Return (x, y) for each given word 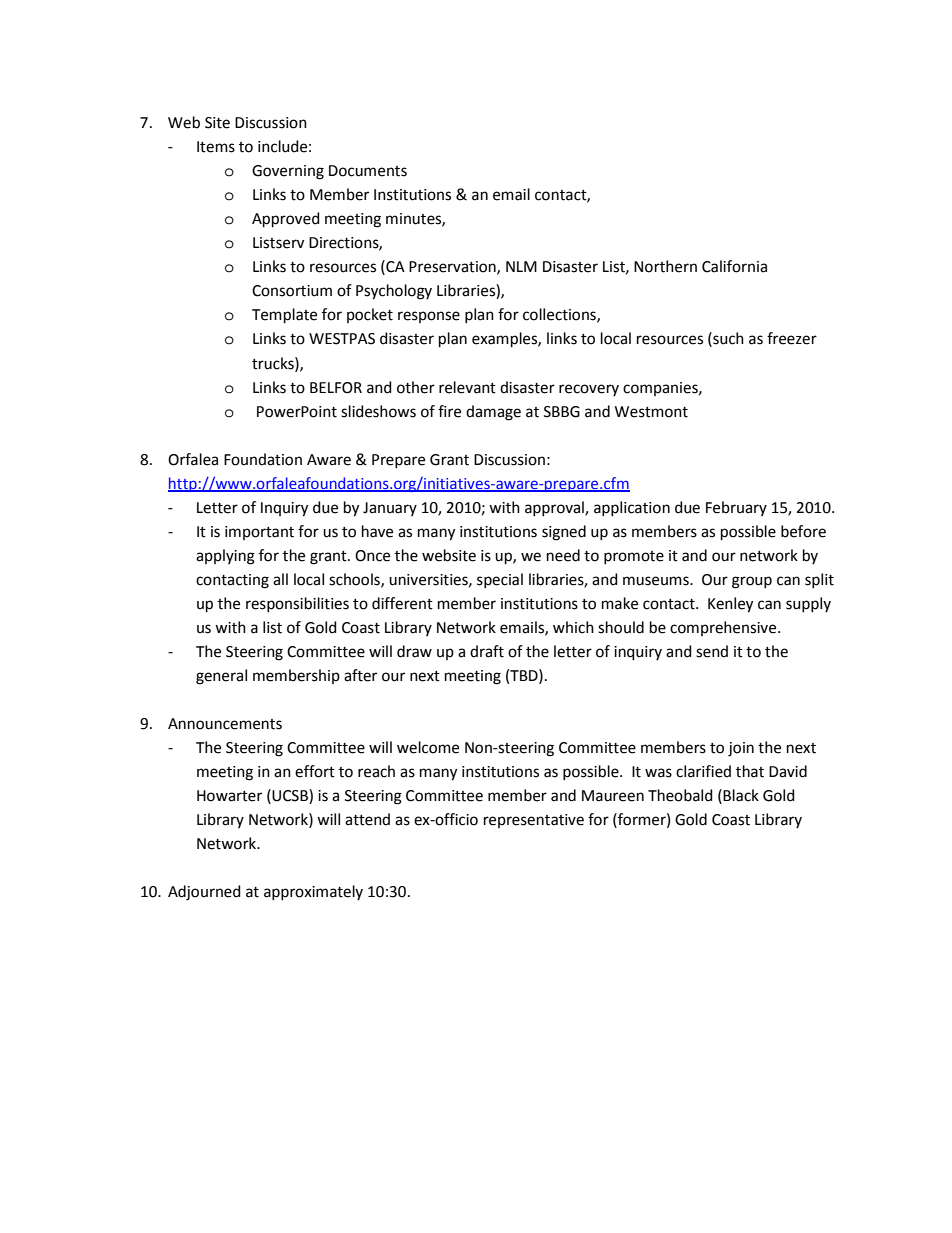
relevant (467, 387)
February (736, 508)
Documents (368, 171)
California (734, 266)
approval (555, 508)
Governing (288, 172)
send (712, 651)
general (221, 677)
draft (487, 651)
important (259, 533)
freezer (792, 338)
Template (284, 315)
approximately (313, 892)
